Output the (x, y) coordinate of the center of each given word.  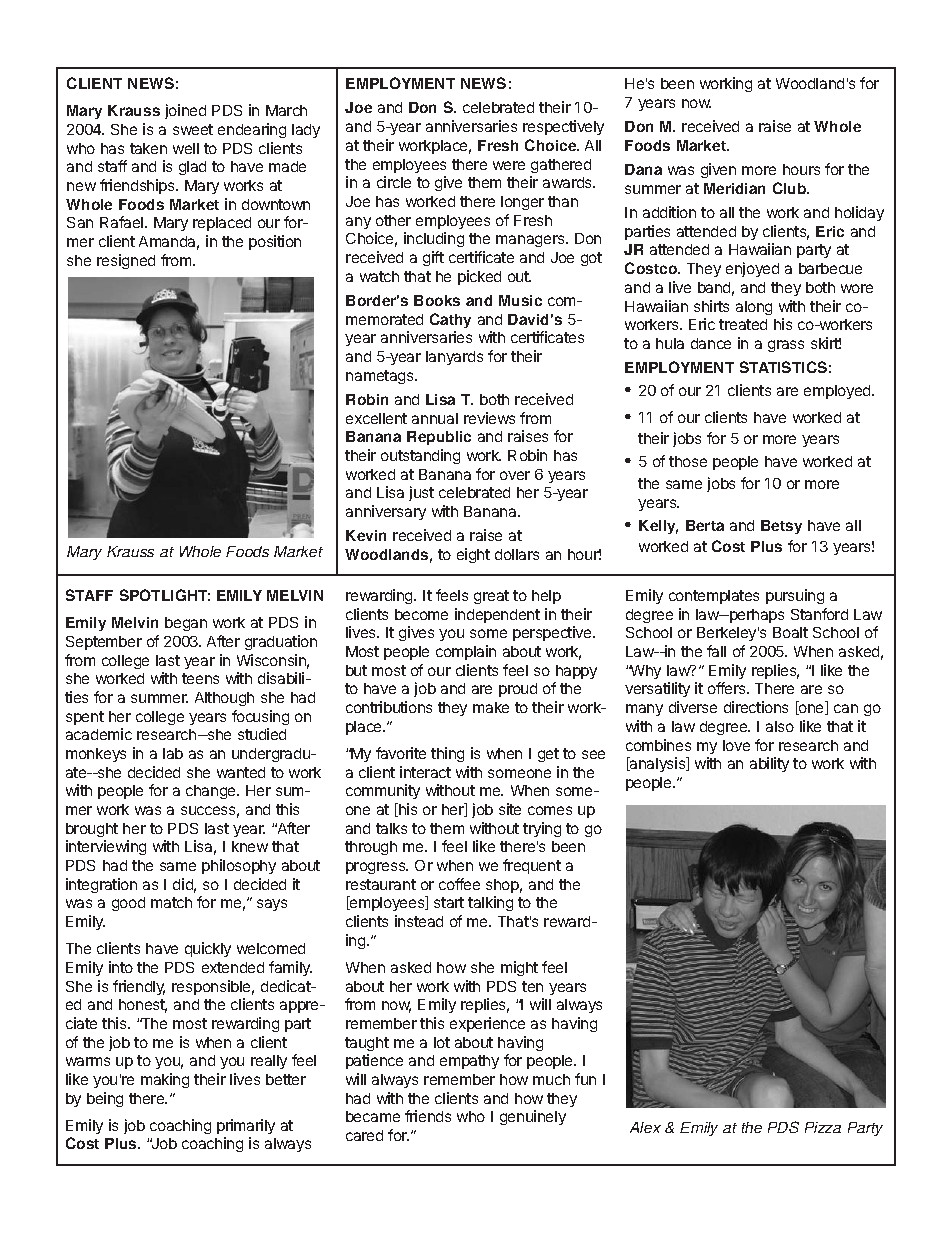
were (509, 165)
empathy (469, 1062)
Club (791, 188)
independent (497, 615)
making (165, 1080)
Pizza (823, 1127)
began (186, 624)
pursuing (795, 596)
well (186, 148)
